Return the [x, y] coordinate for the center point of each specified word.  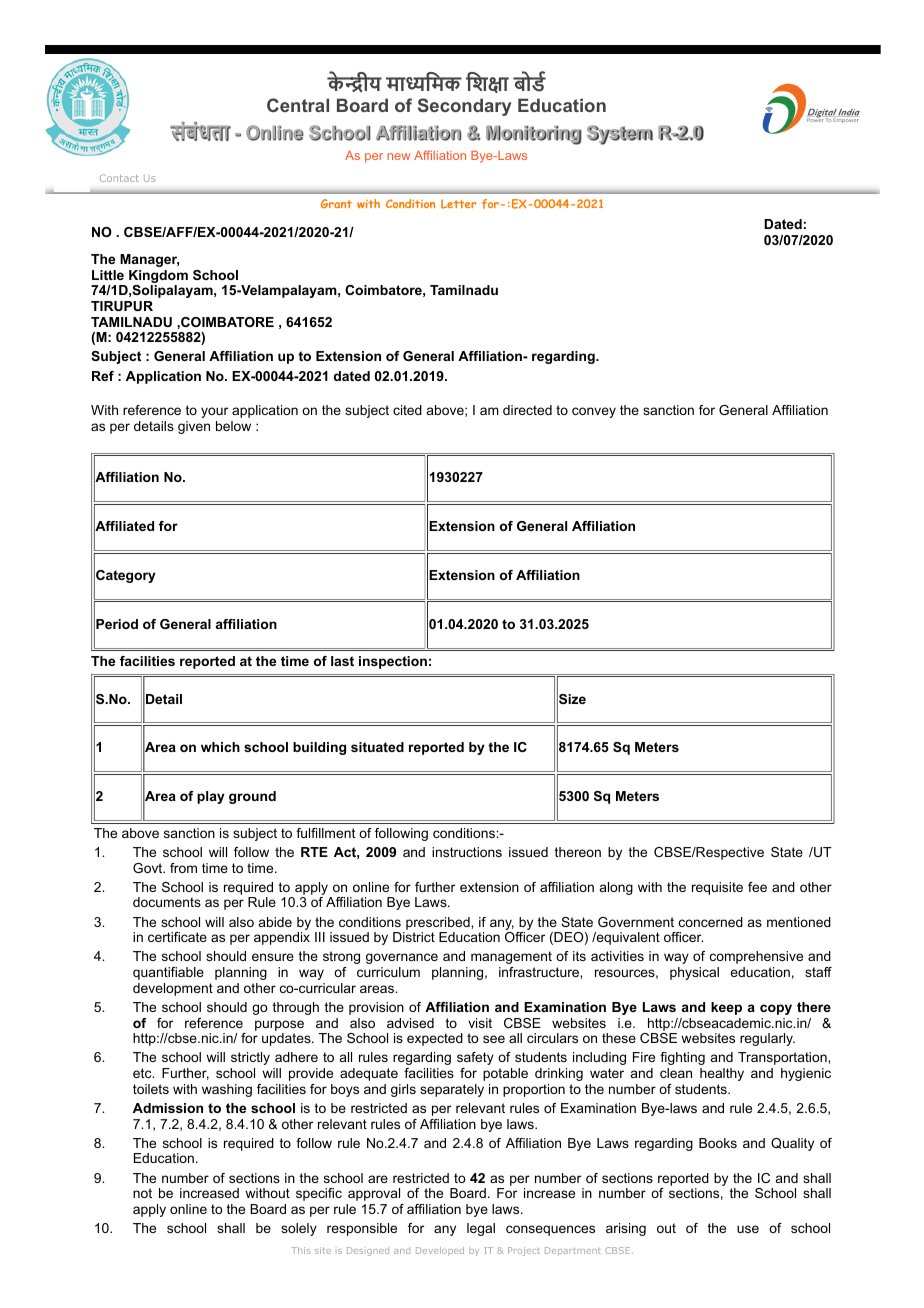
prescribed [439, 923]
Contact [119, 178]
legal [481, 1229]
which [220, 747]
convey [594, 412]
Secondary [465, 107]
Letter [458, 204]
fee [757, 887]
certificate [177, 937]
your [214, 412]
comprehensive [756, 957]
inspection [393, 662]
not [142, 1193]
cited [407, 410]
